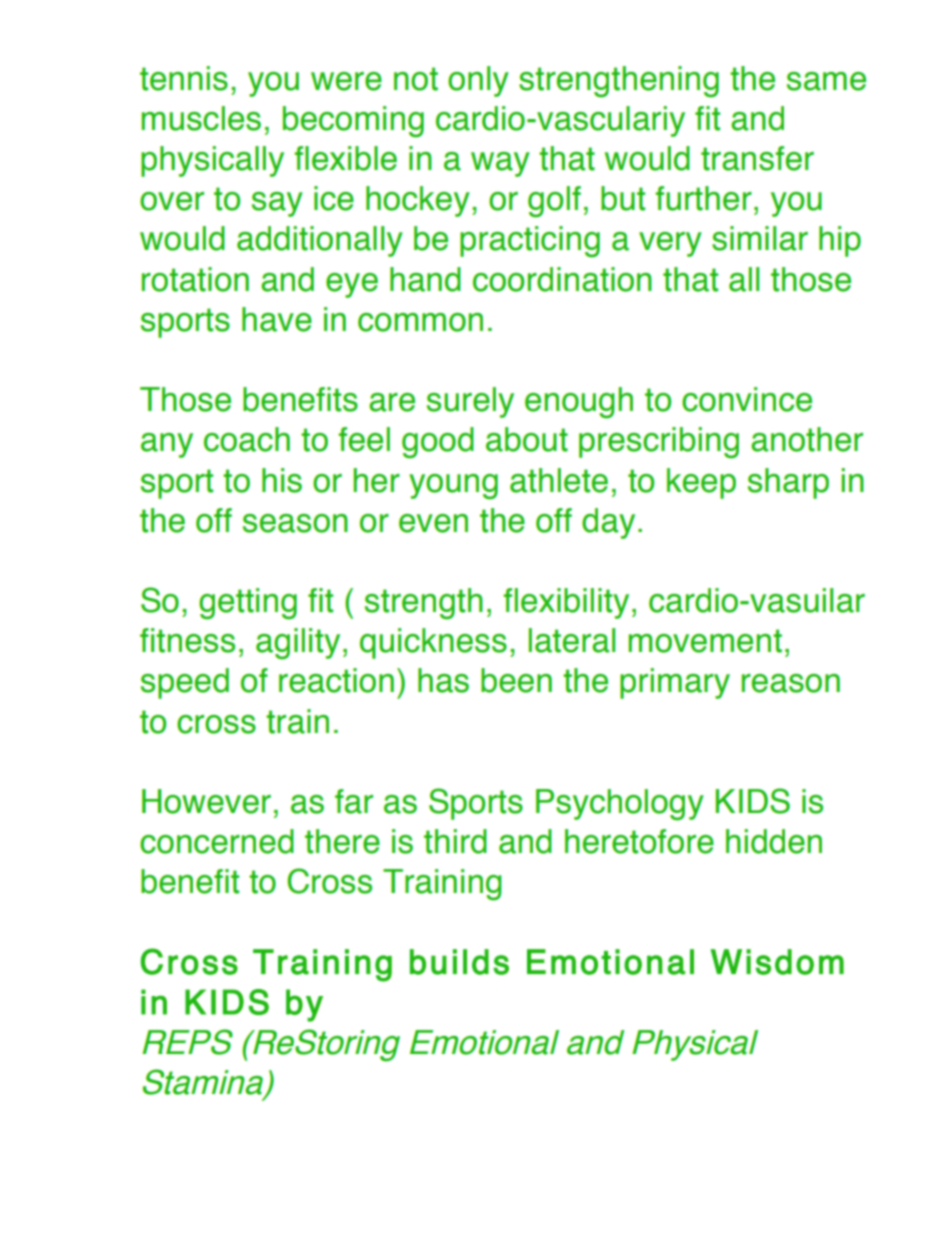  I want to click on muscles, so click(201, 118).
